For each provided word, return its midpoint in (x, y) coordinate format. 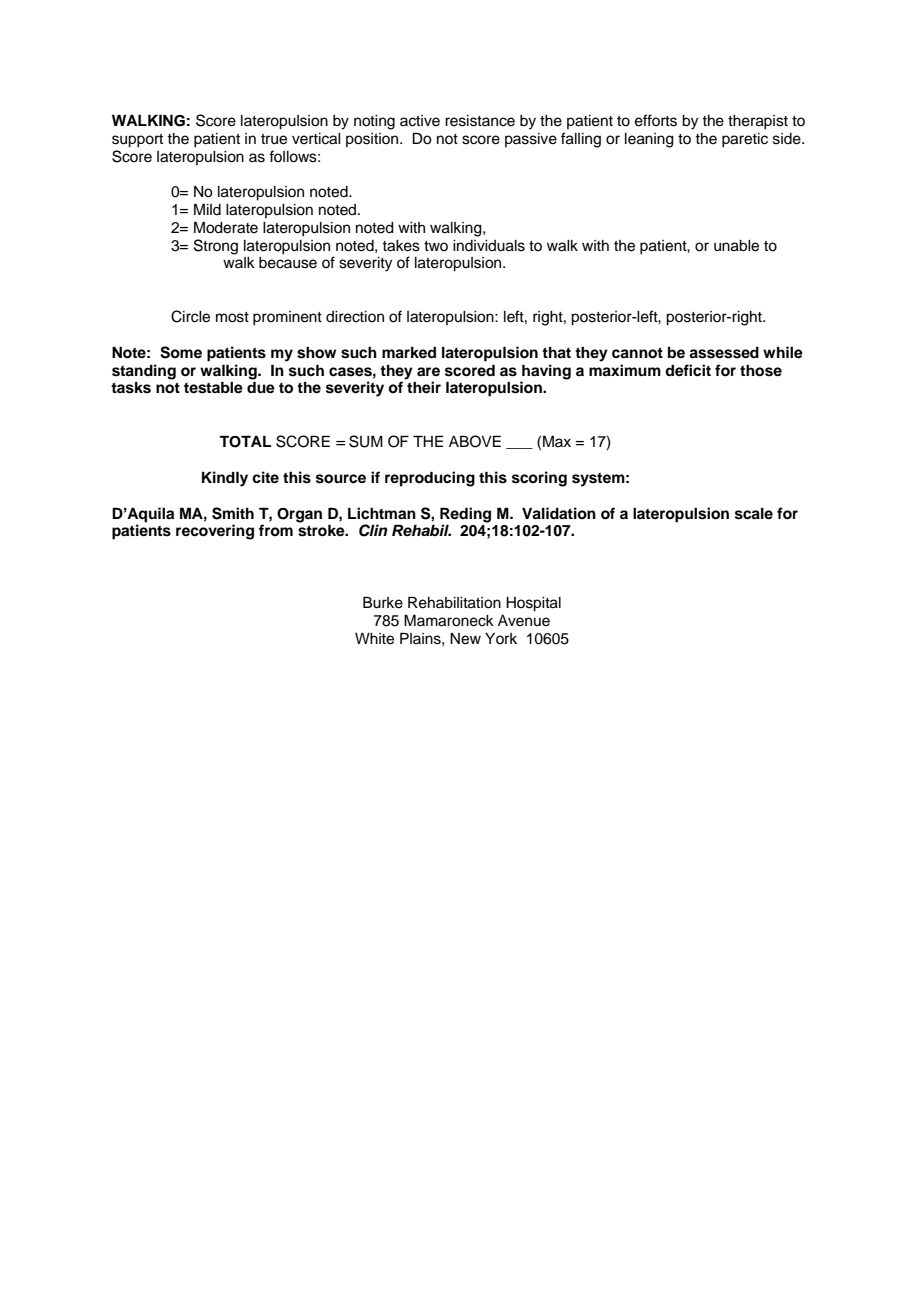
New (465, 639)
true (274, 139)
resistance (480, 121)
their (424, 387)
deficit (688, 370)
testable (213, 387)
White (374, 639)
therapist (758, 122)
